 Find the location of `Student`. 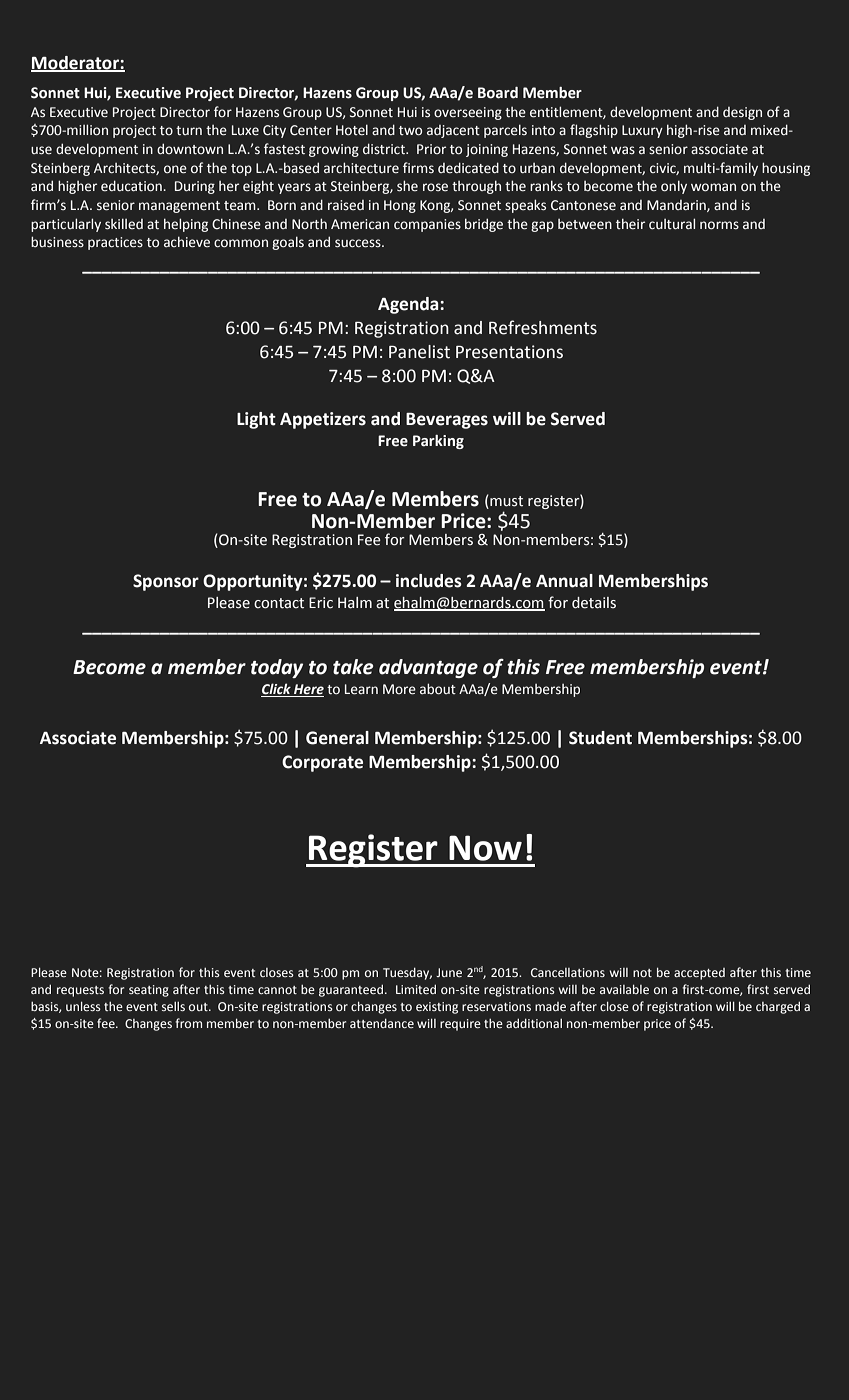

Student is located at coordinates (600, 738).
